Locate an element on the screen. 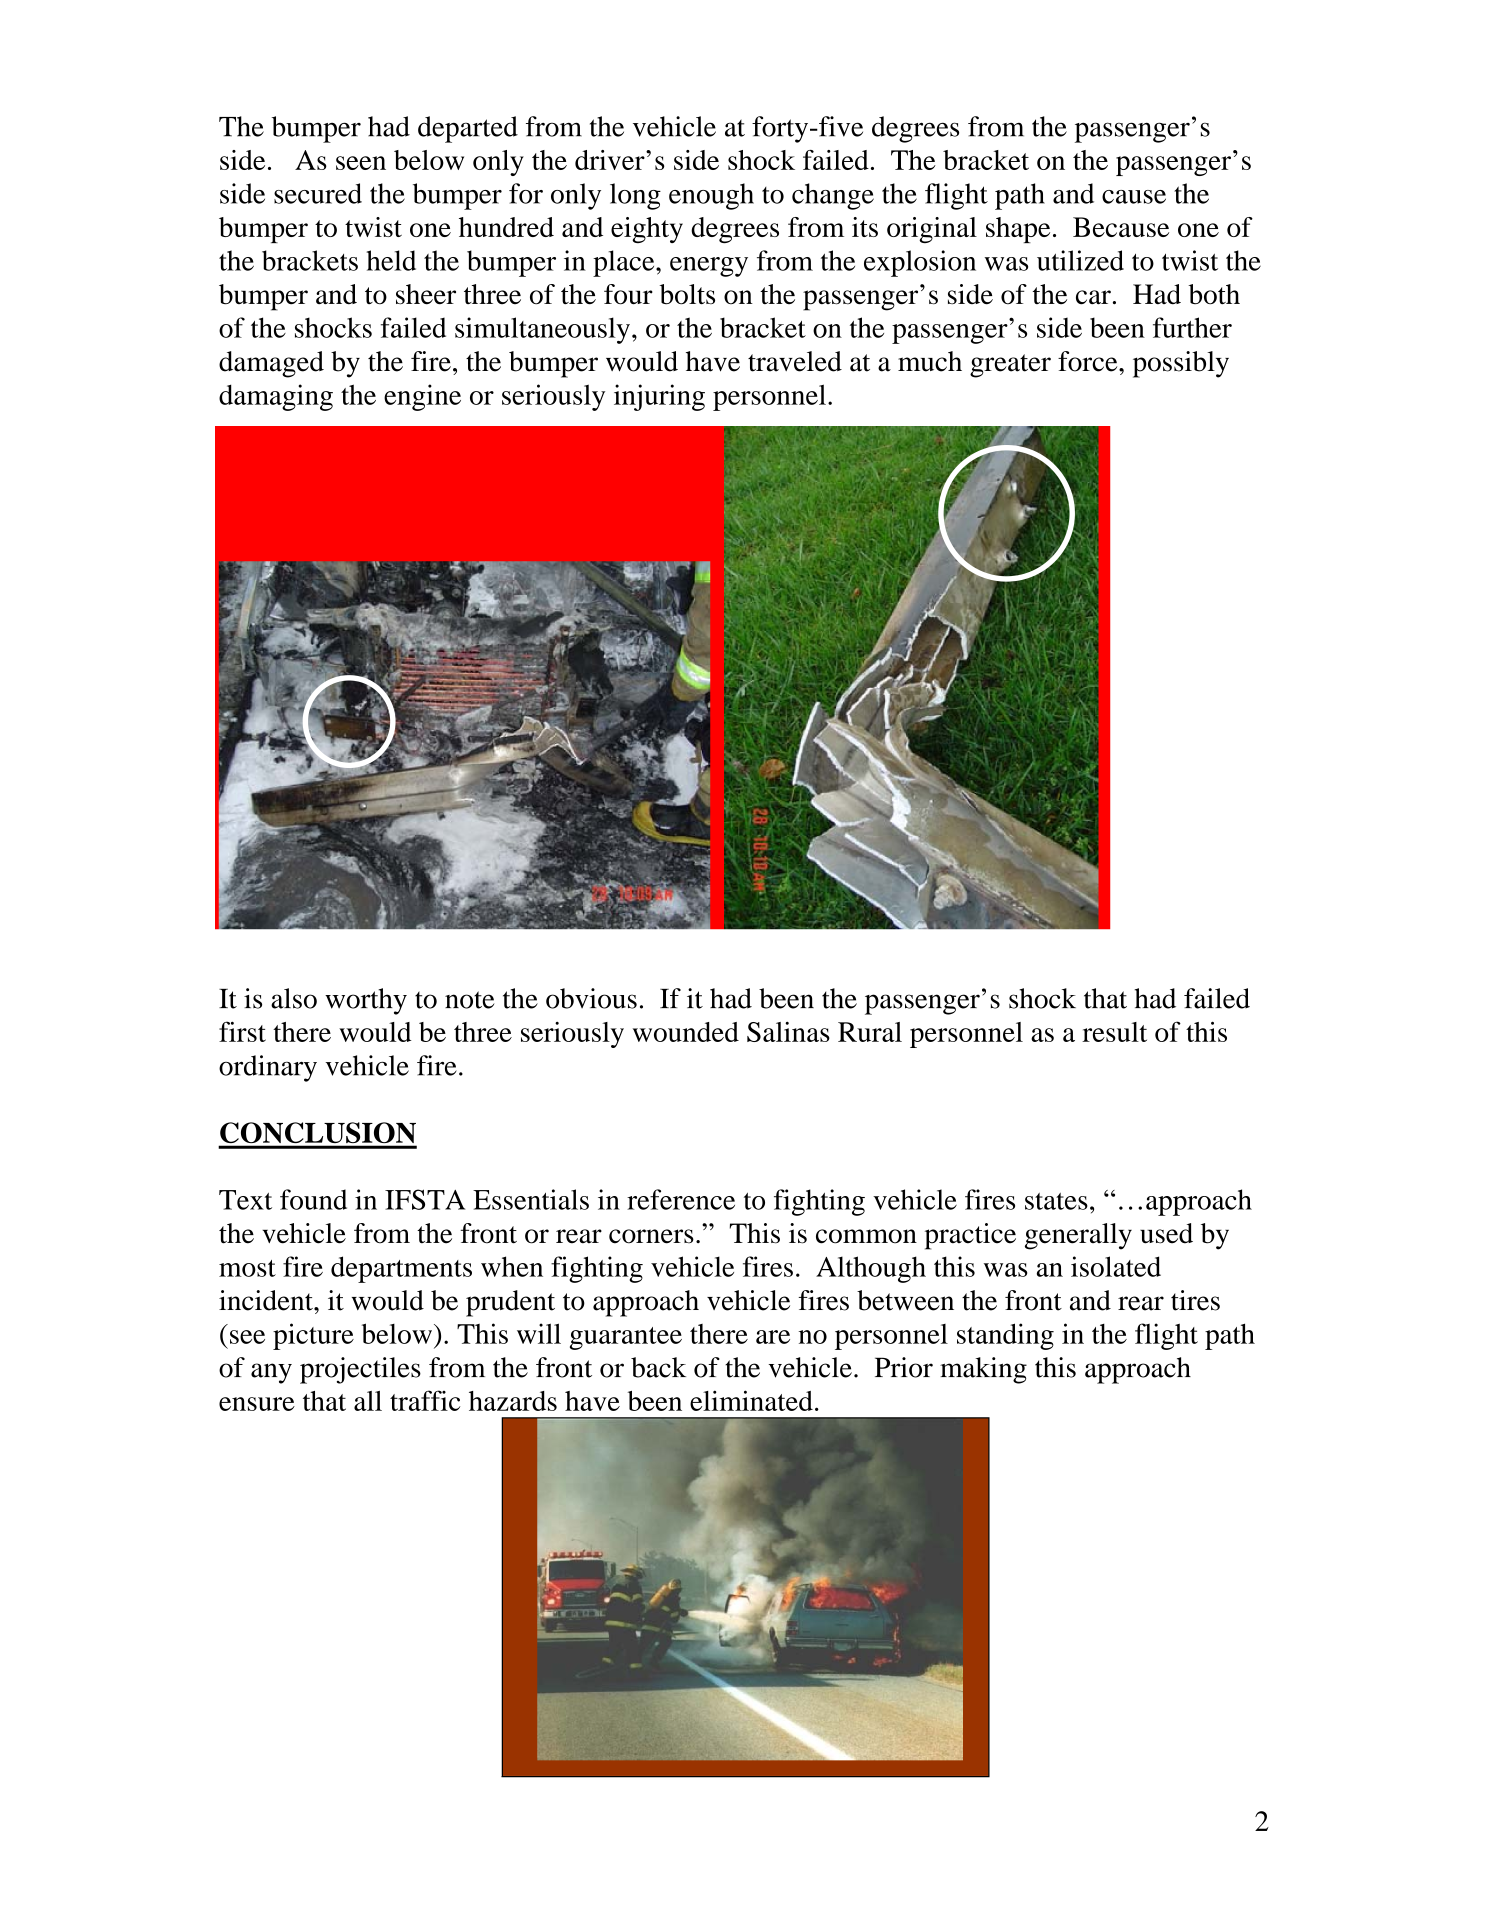  obvious is located at coordinates (591, 998).
